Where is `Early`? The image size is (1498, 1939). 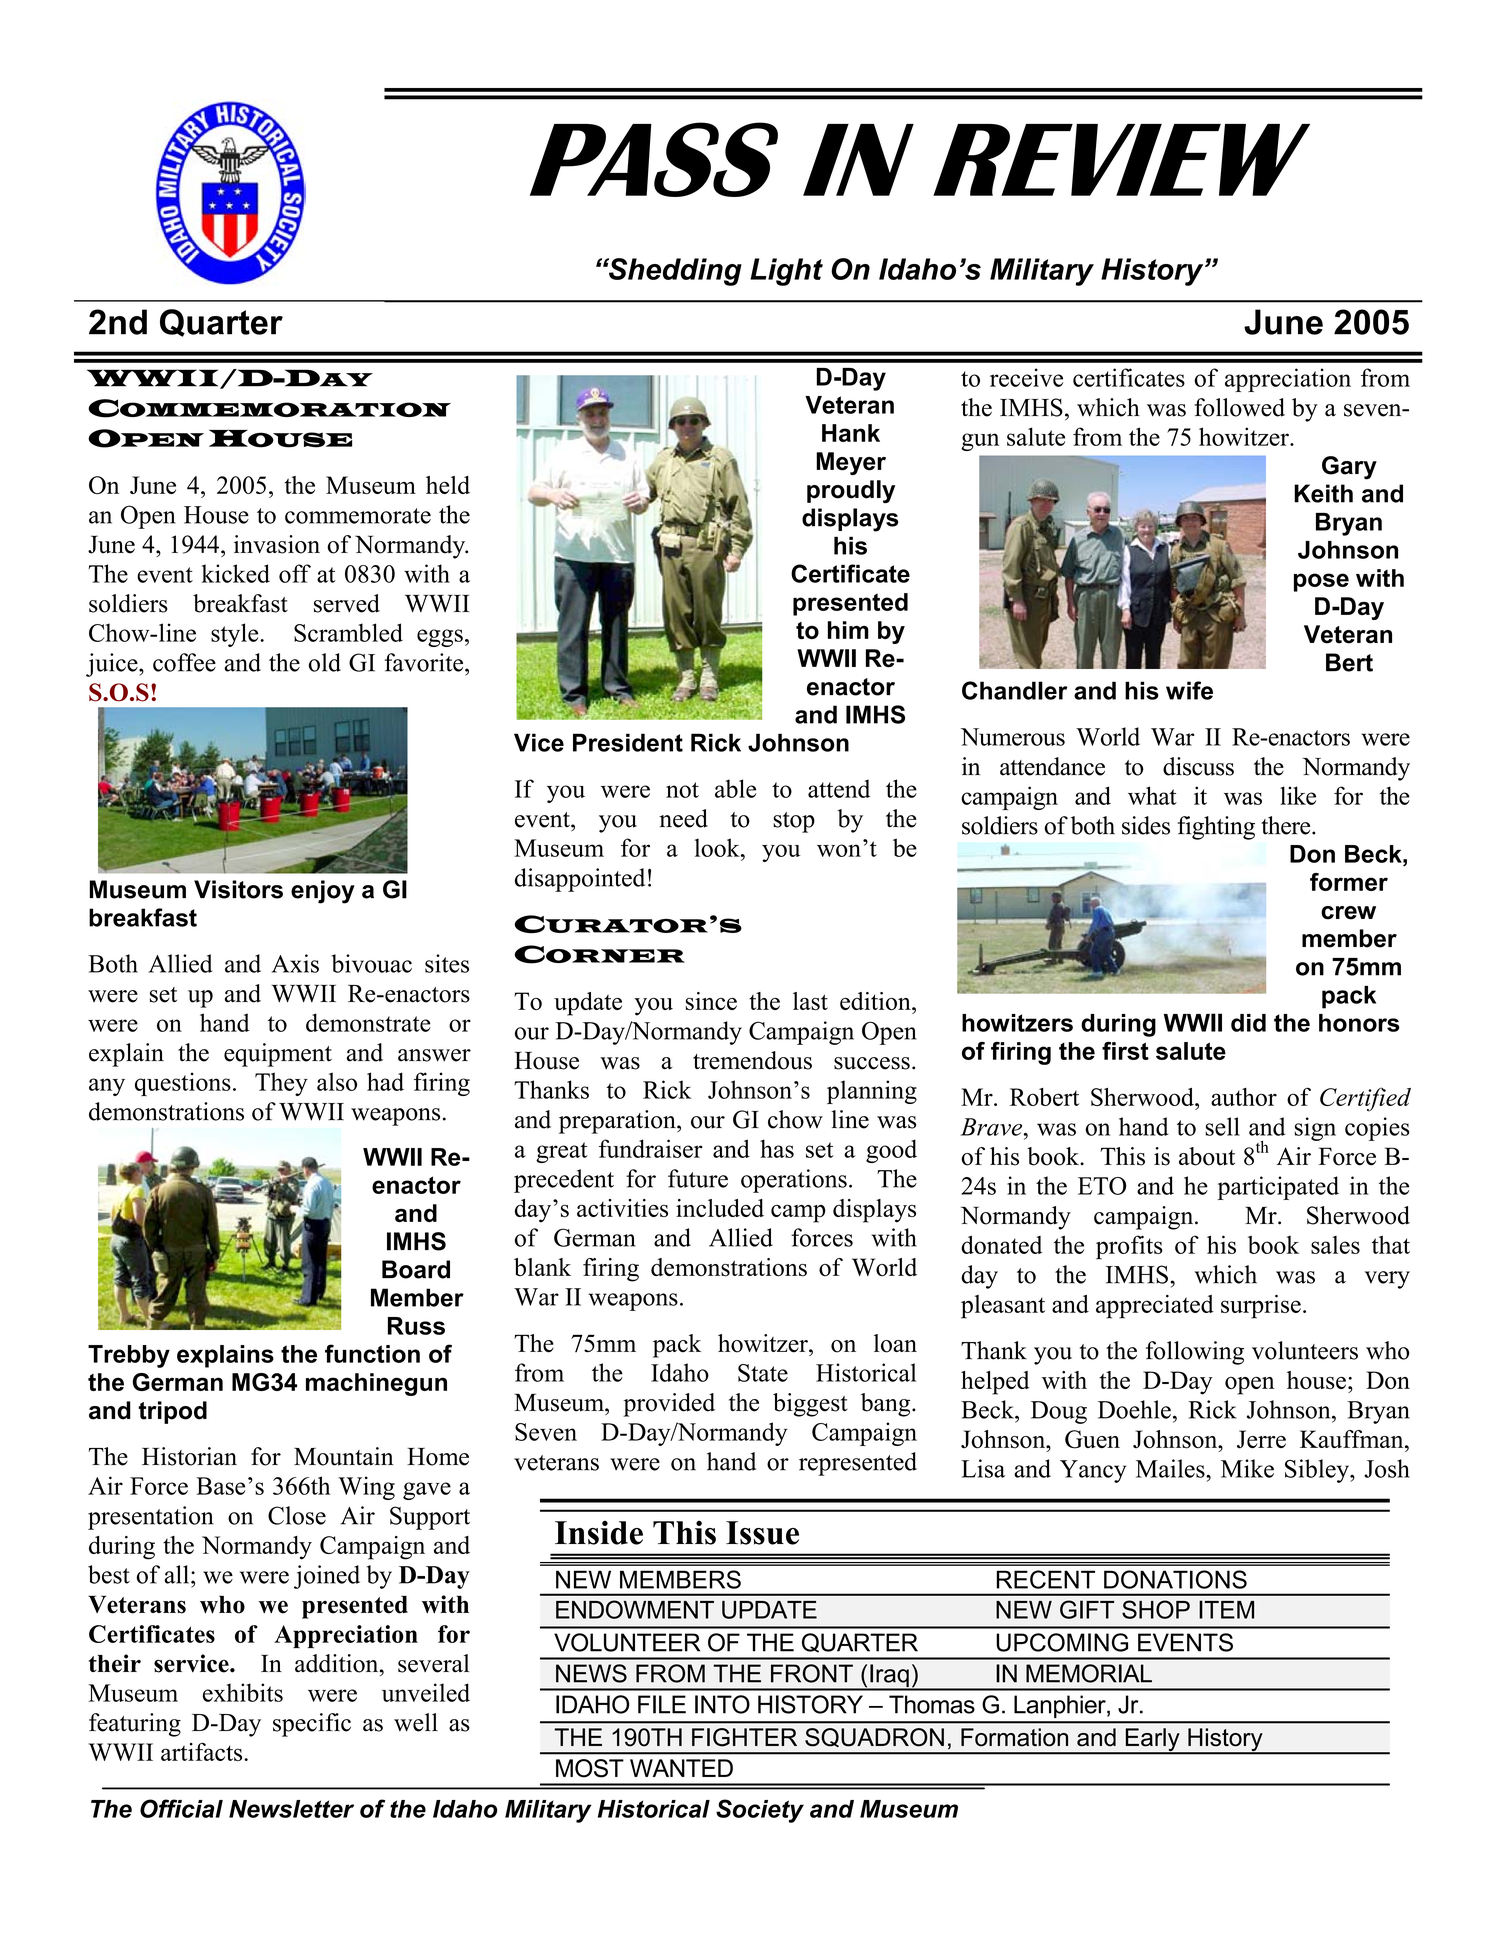
Early is located at coordinates (1152, 1741).
